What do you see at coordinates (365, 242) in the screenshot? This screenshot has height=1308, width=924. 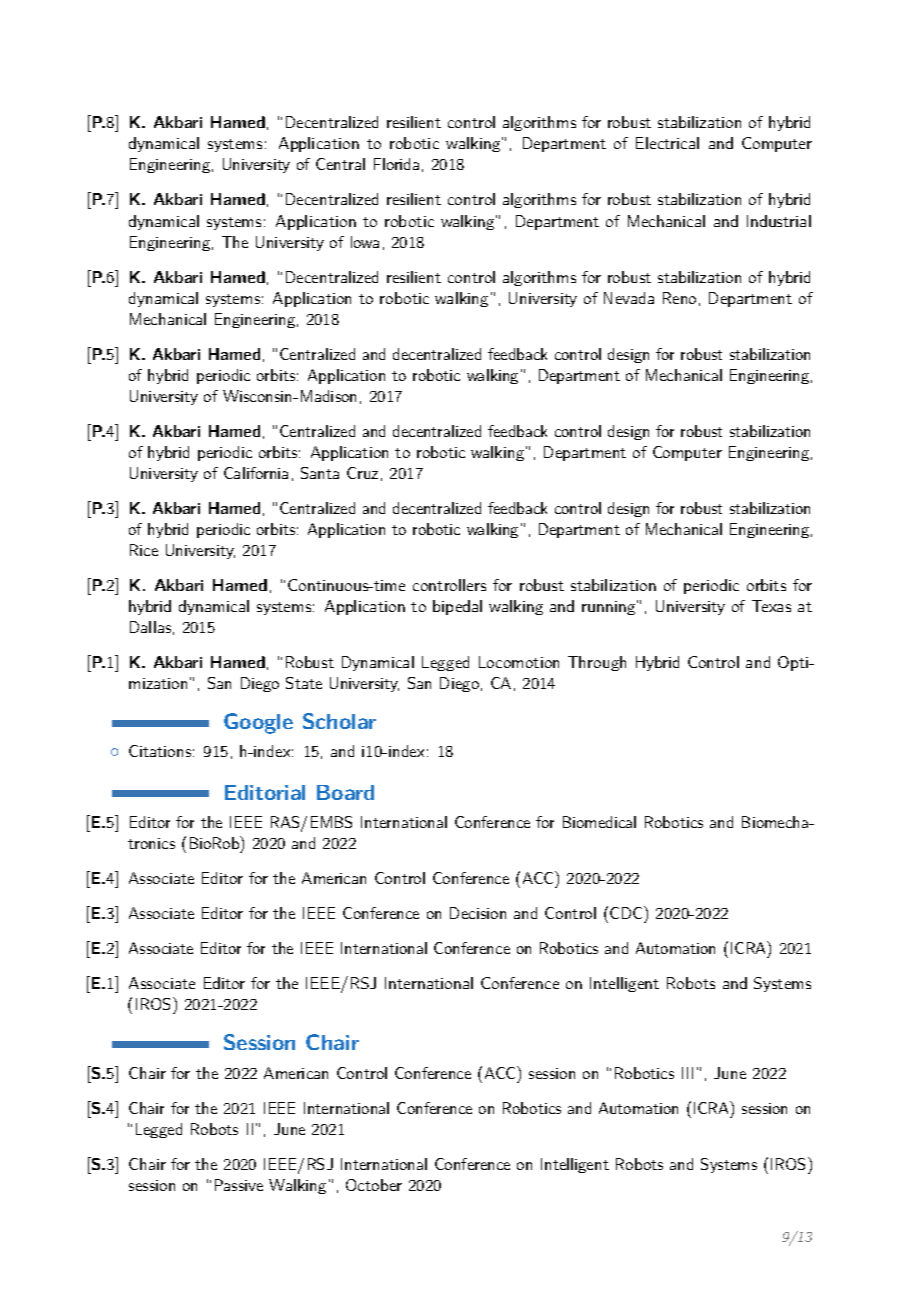 I see `Iowa` at bounding box center [365, 242].
